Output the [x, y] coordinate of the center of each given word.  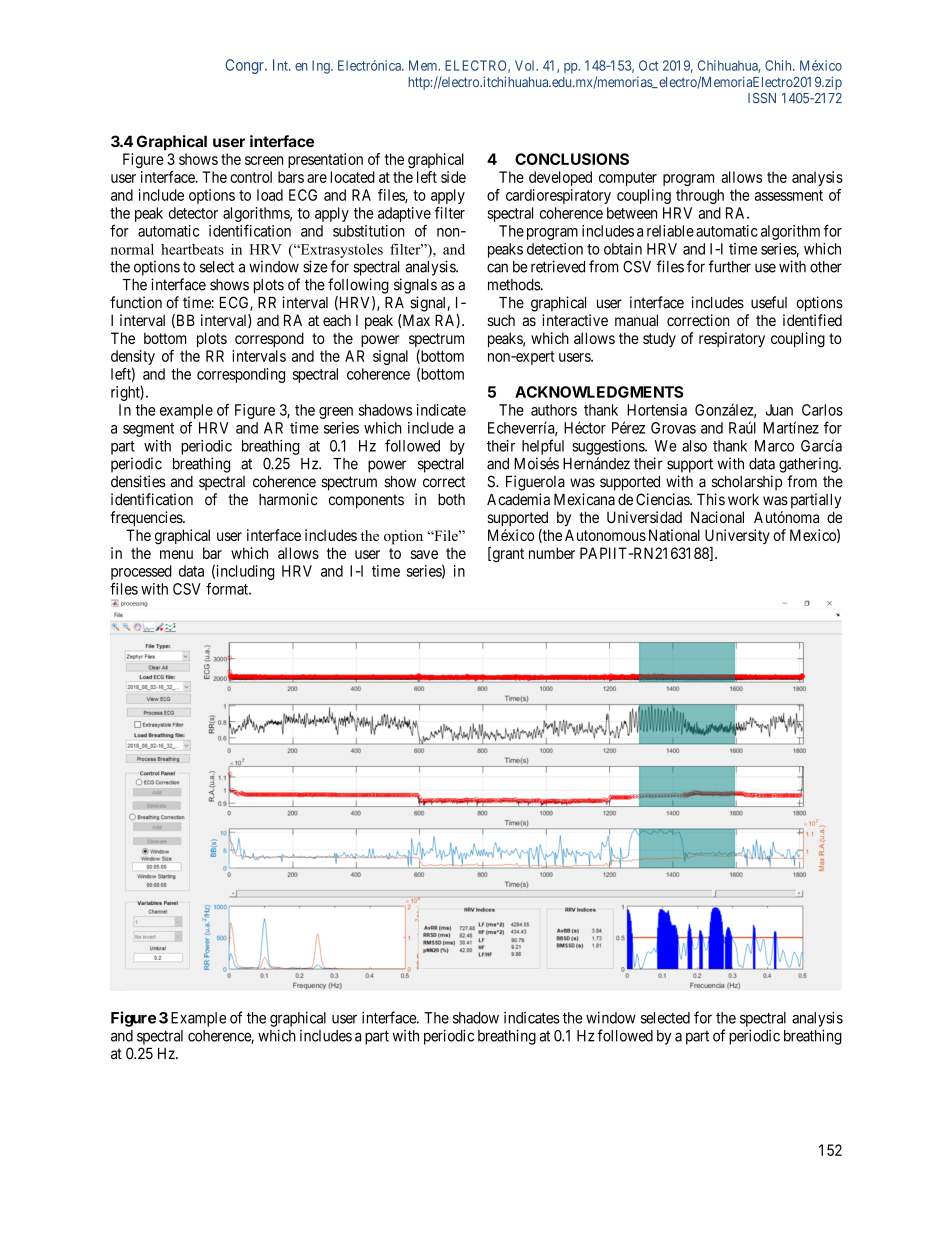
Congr [246, 66]
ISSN [762, 98]
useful [769, 302]
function [136, 302]
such [501, 320]
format [228, 588]
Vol [526, 65]
